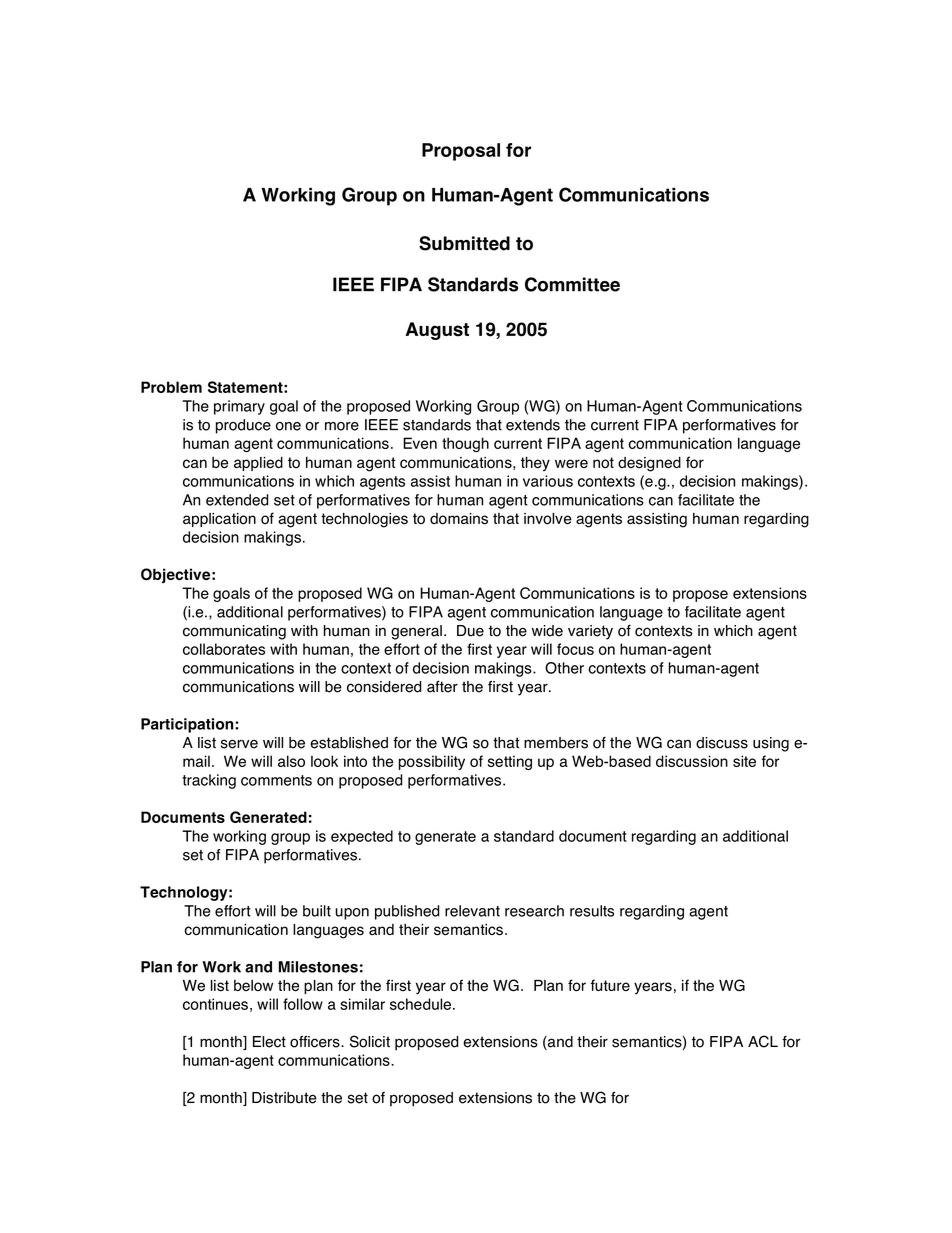 The height and width of the screenshot is (1233, 952). I want to click on Submitted, so click(464, 243).
